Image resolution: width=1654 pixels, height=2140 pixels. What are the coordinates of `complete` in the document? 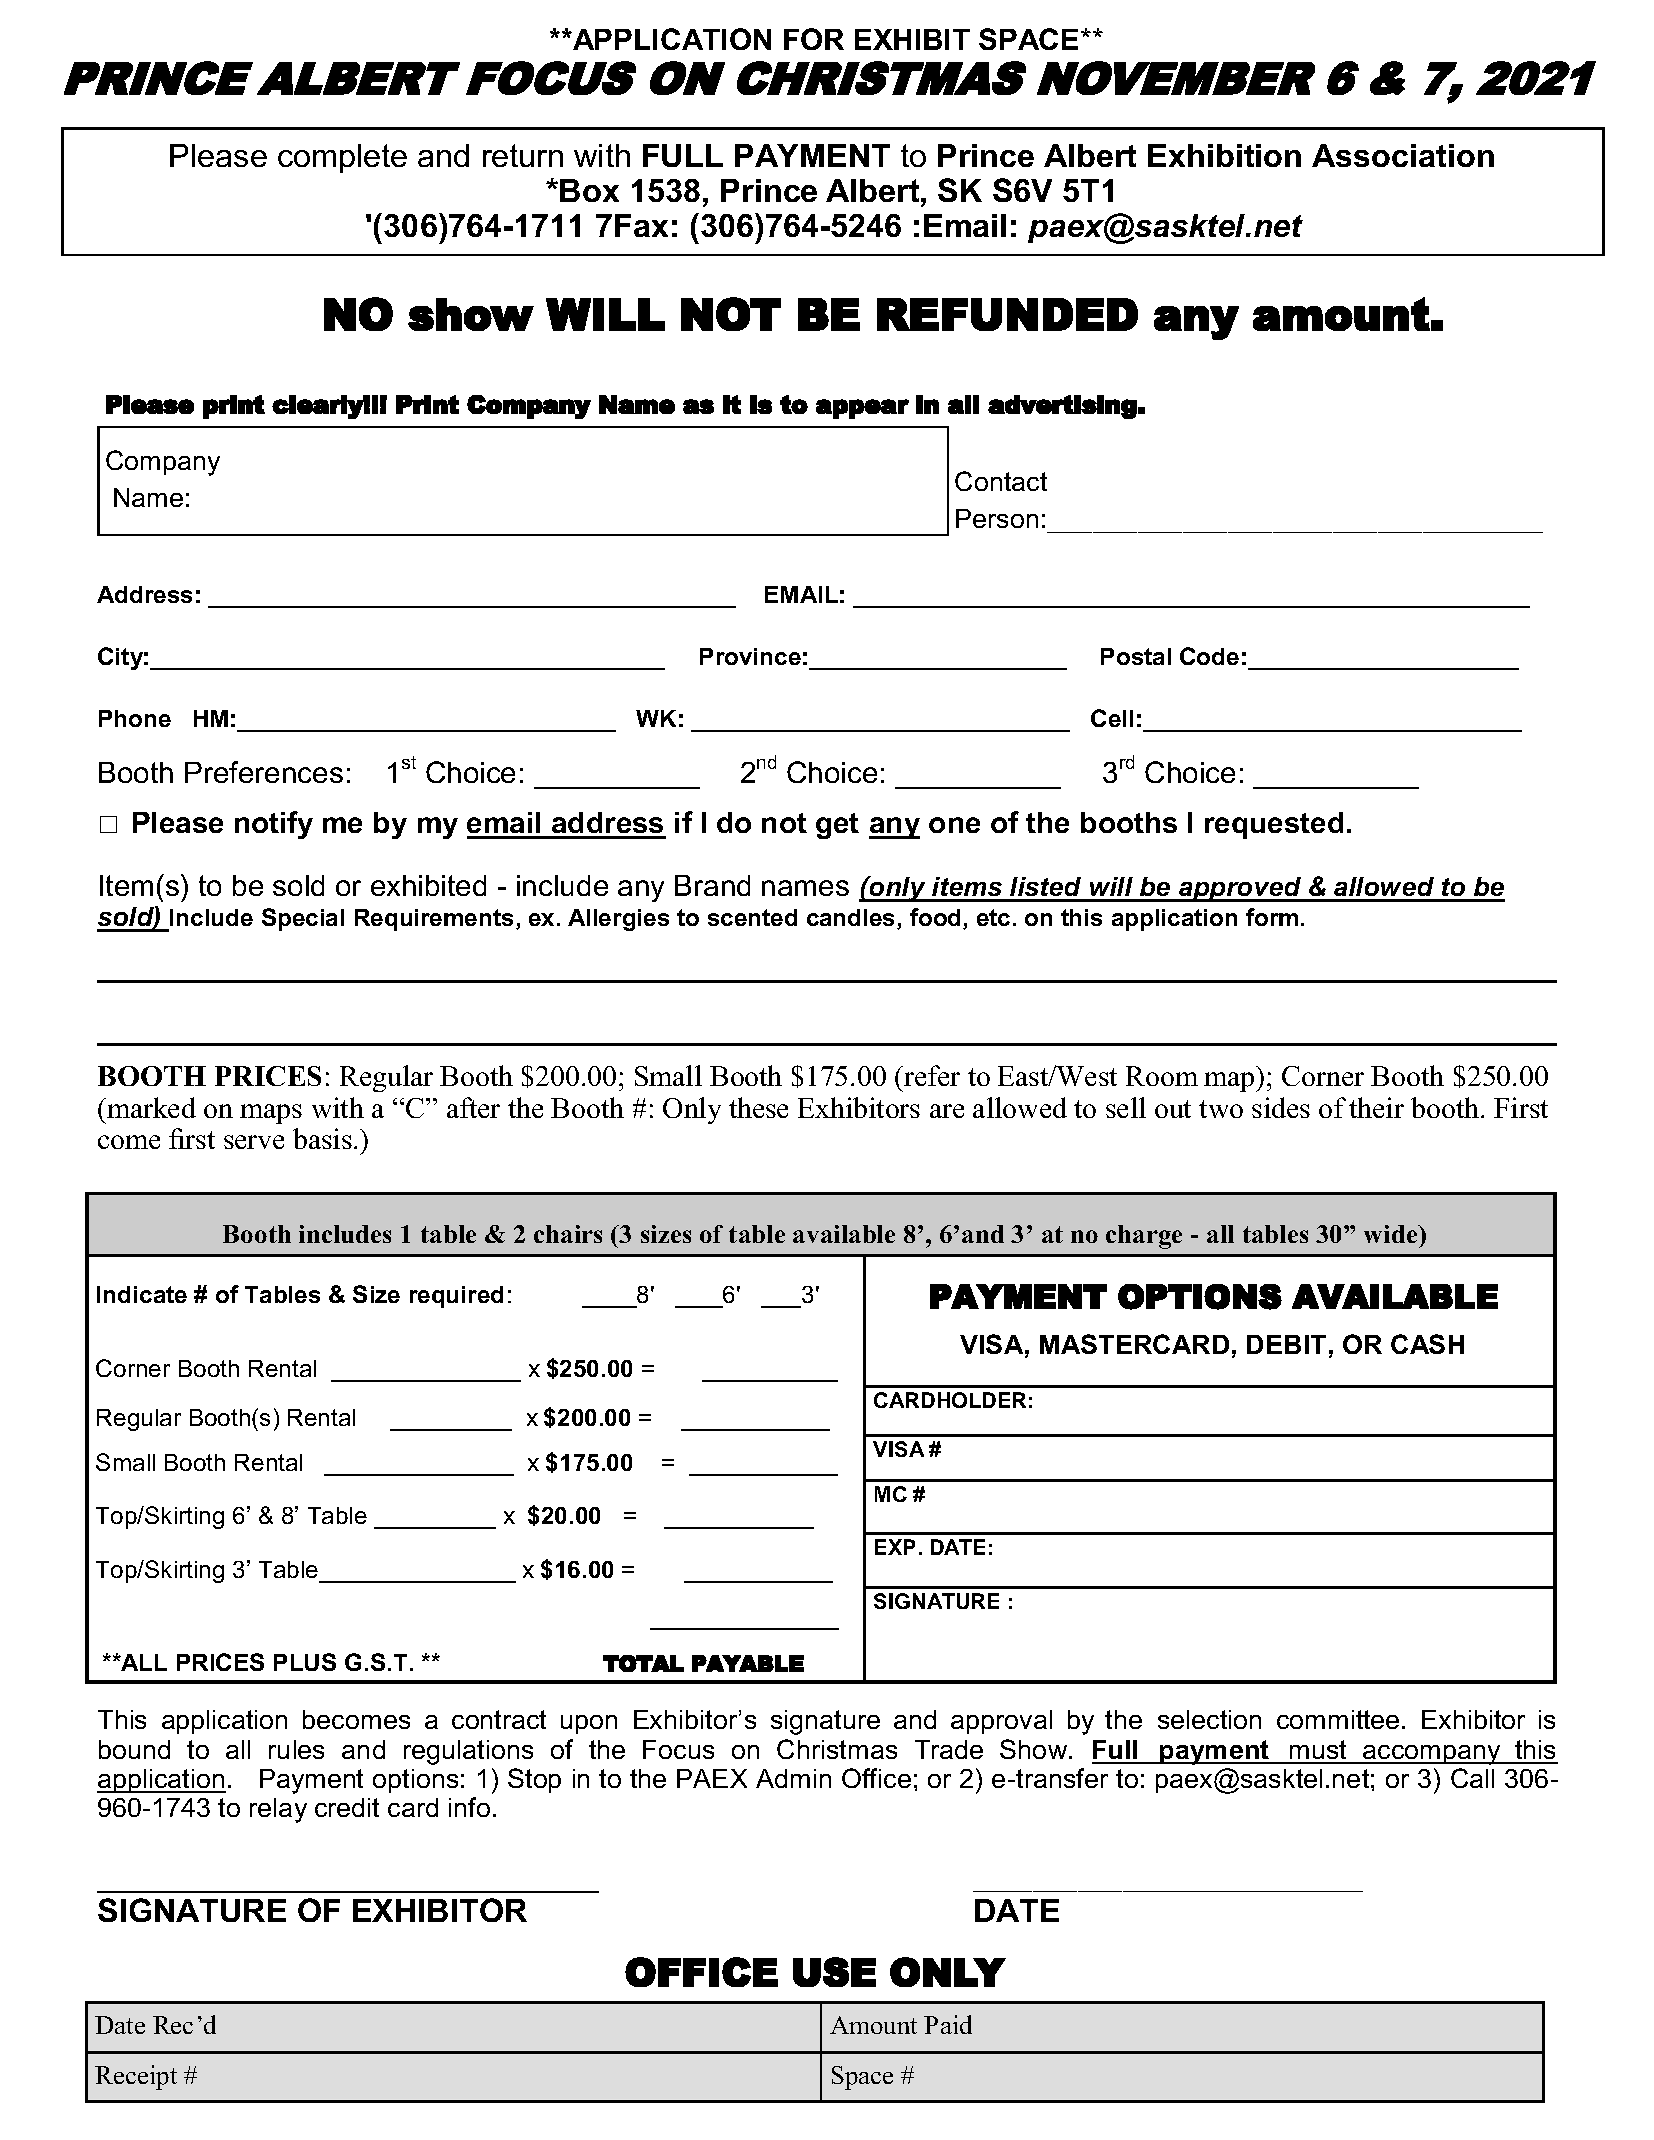 It's located at (342, 158).
